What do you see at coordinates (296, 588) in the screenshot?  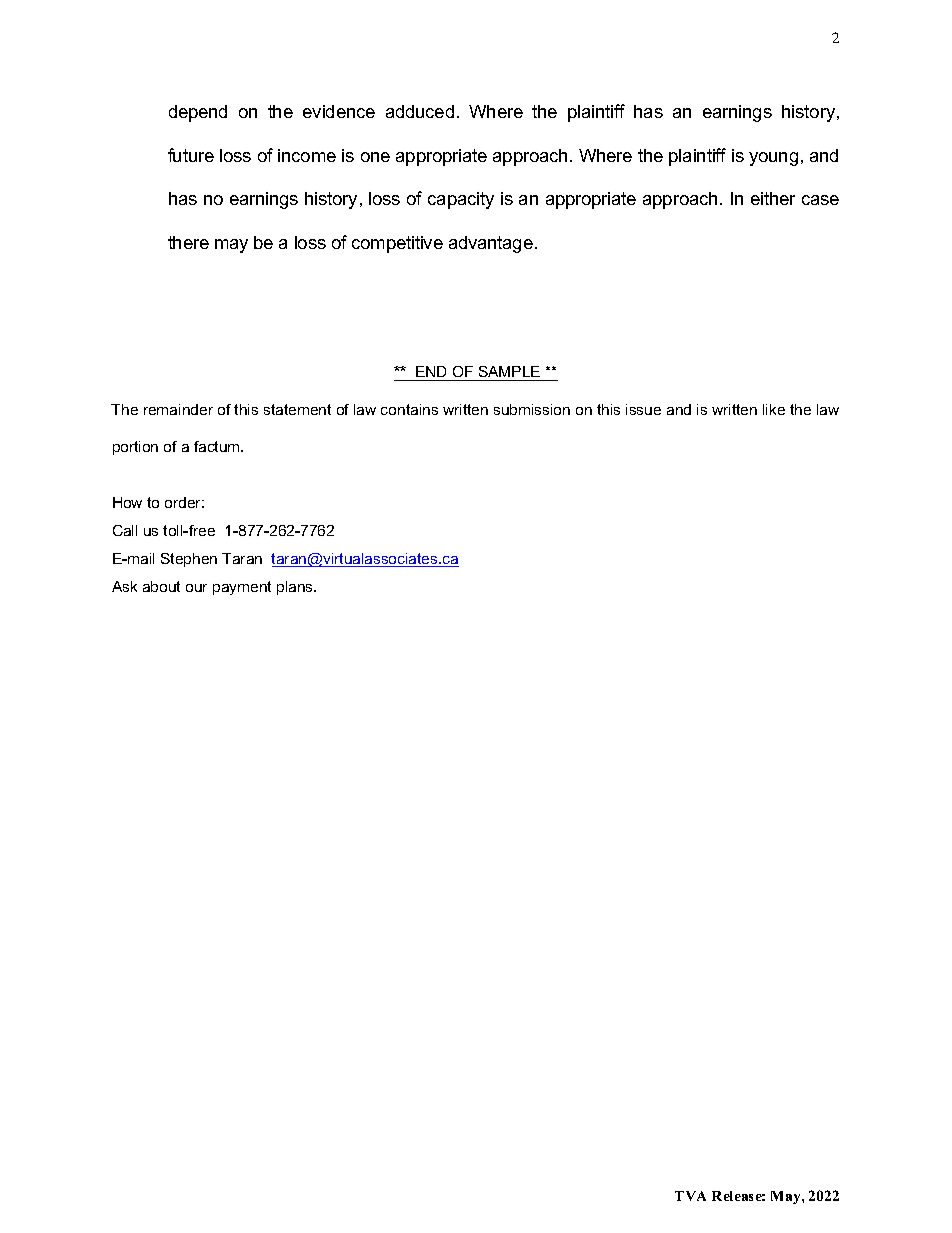 I see `plans` at bounding box center [296, 588].
